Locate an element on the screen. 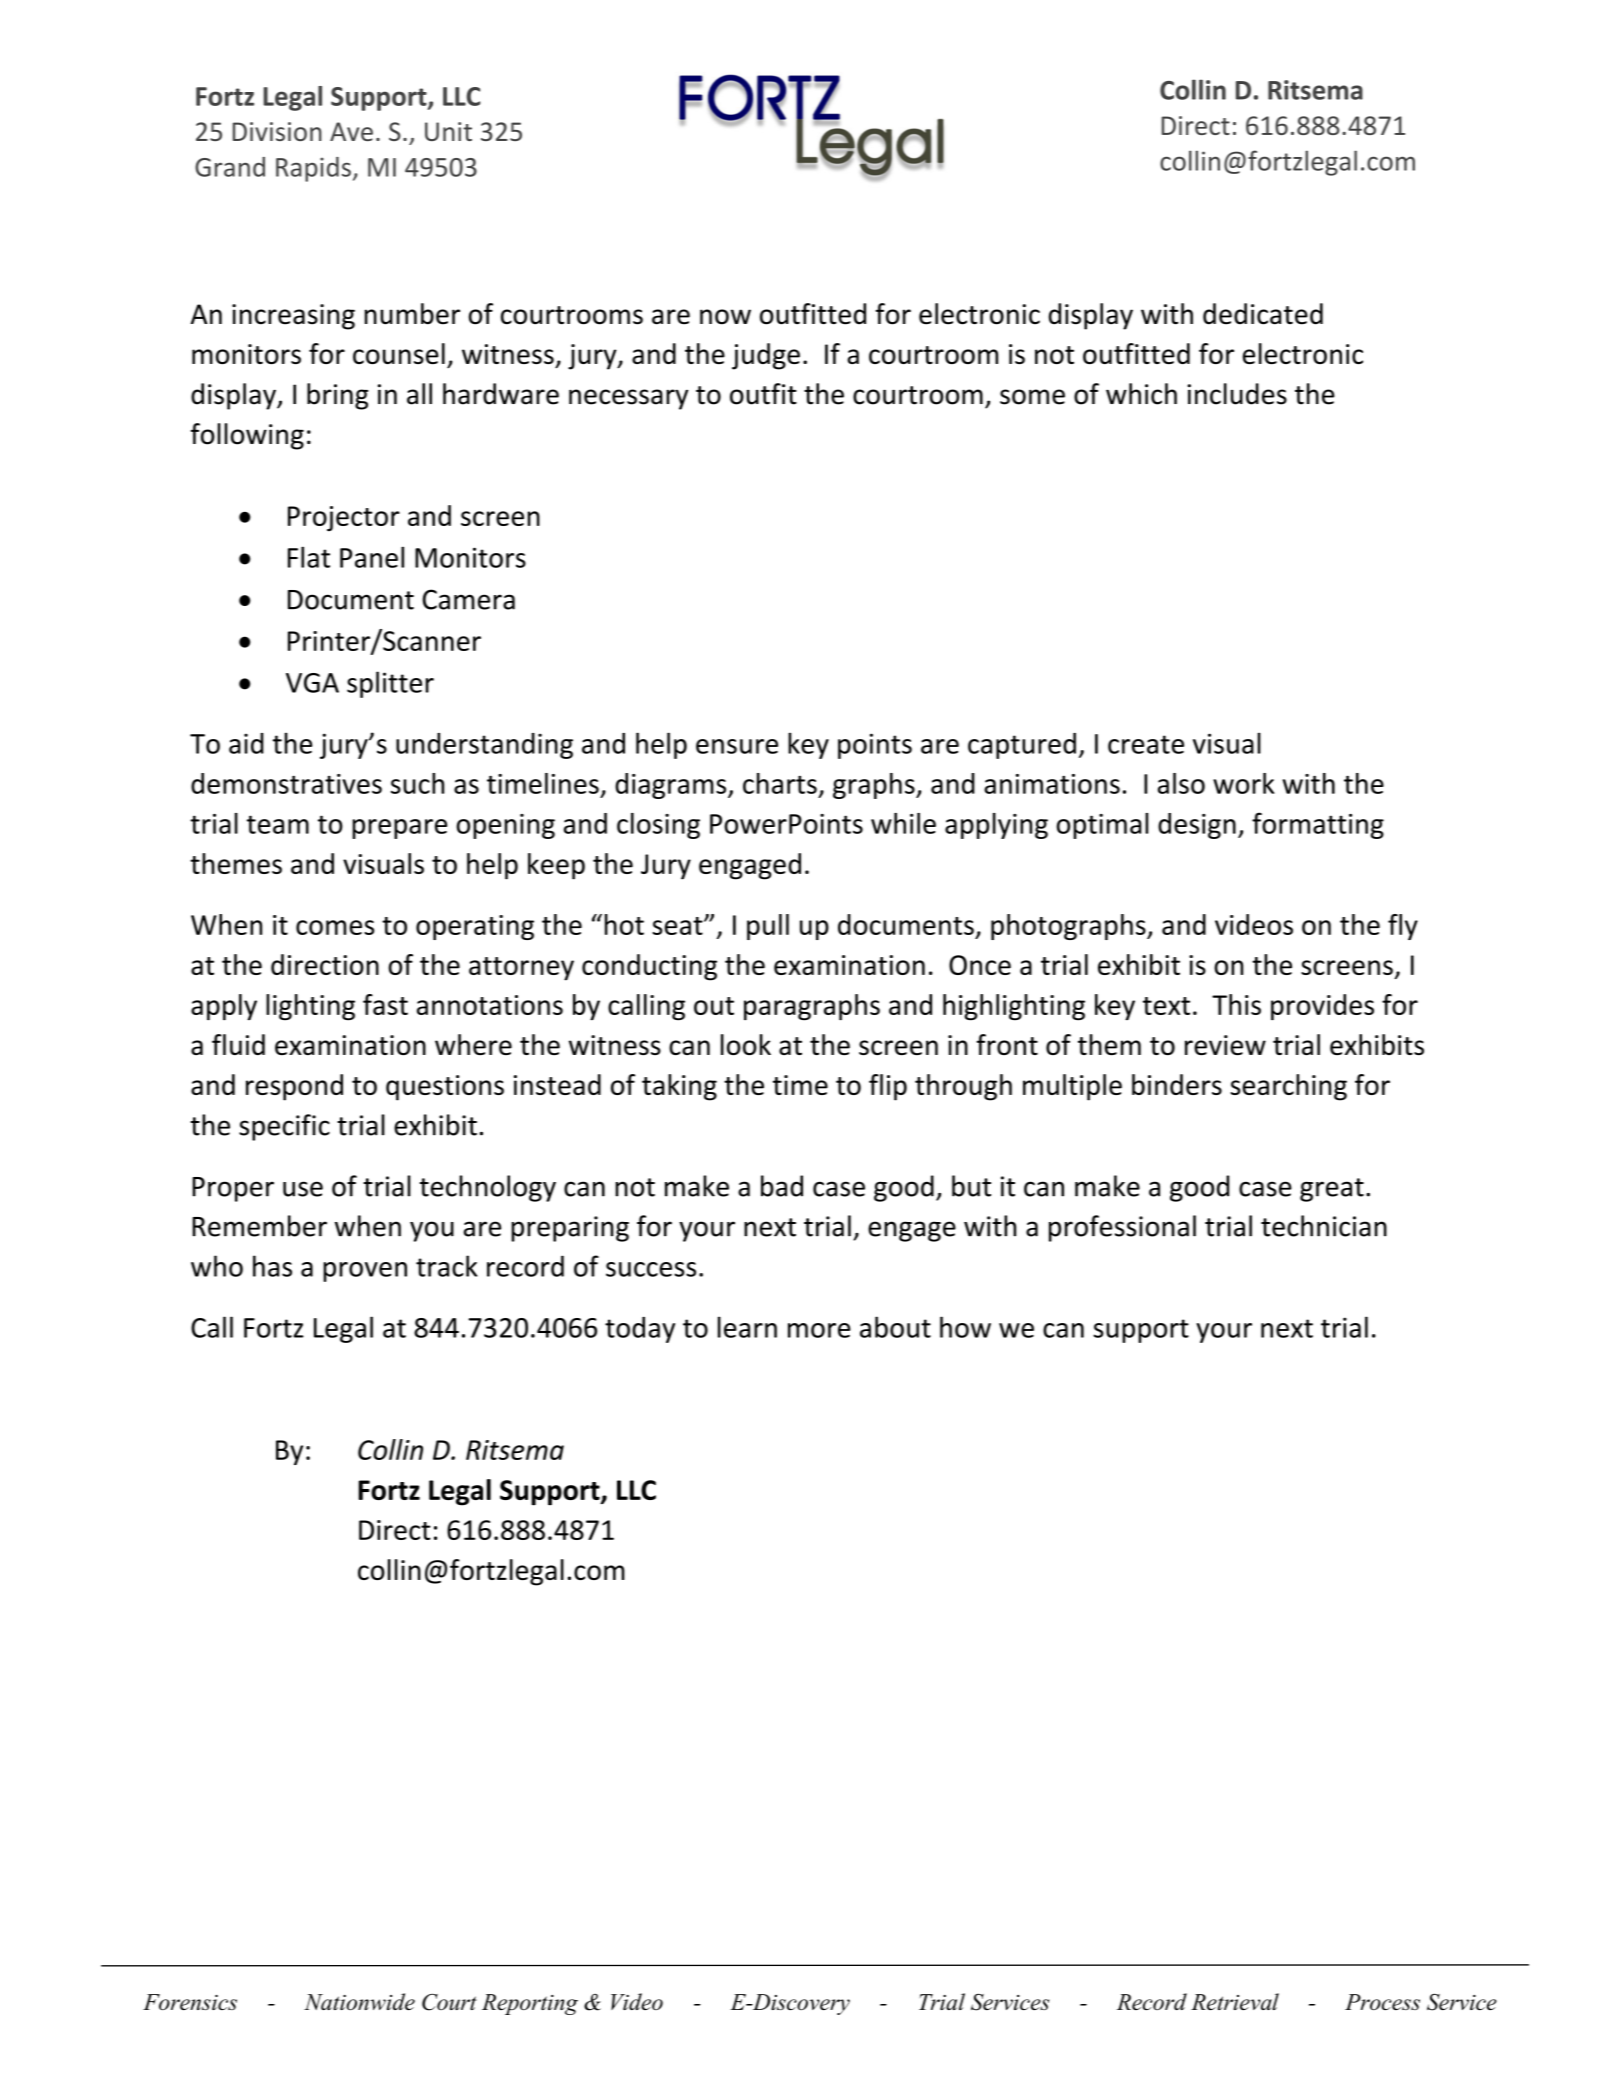  comes is located at coordinates (335, 927).
